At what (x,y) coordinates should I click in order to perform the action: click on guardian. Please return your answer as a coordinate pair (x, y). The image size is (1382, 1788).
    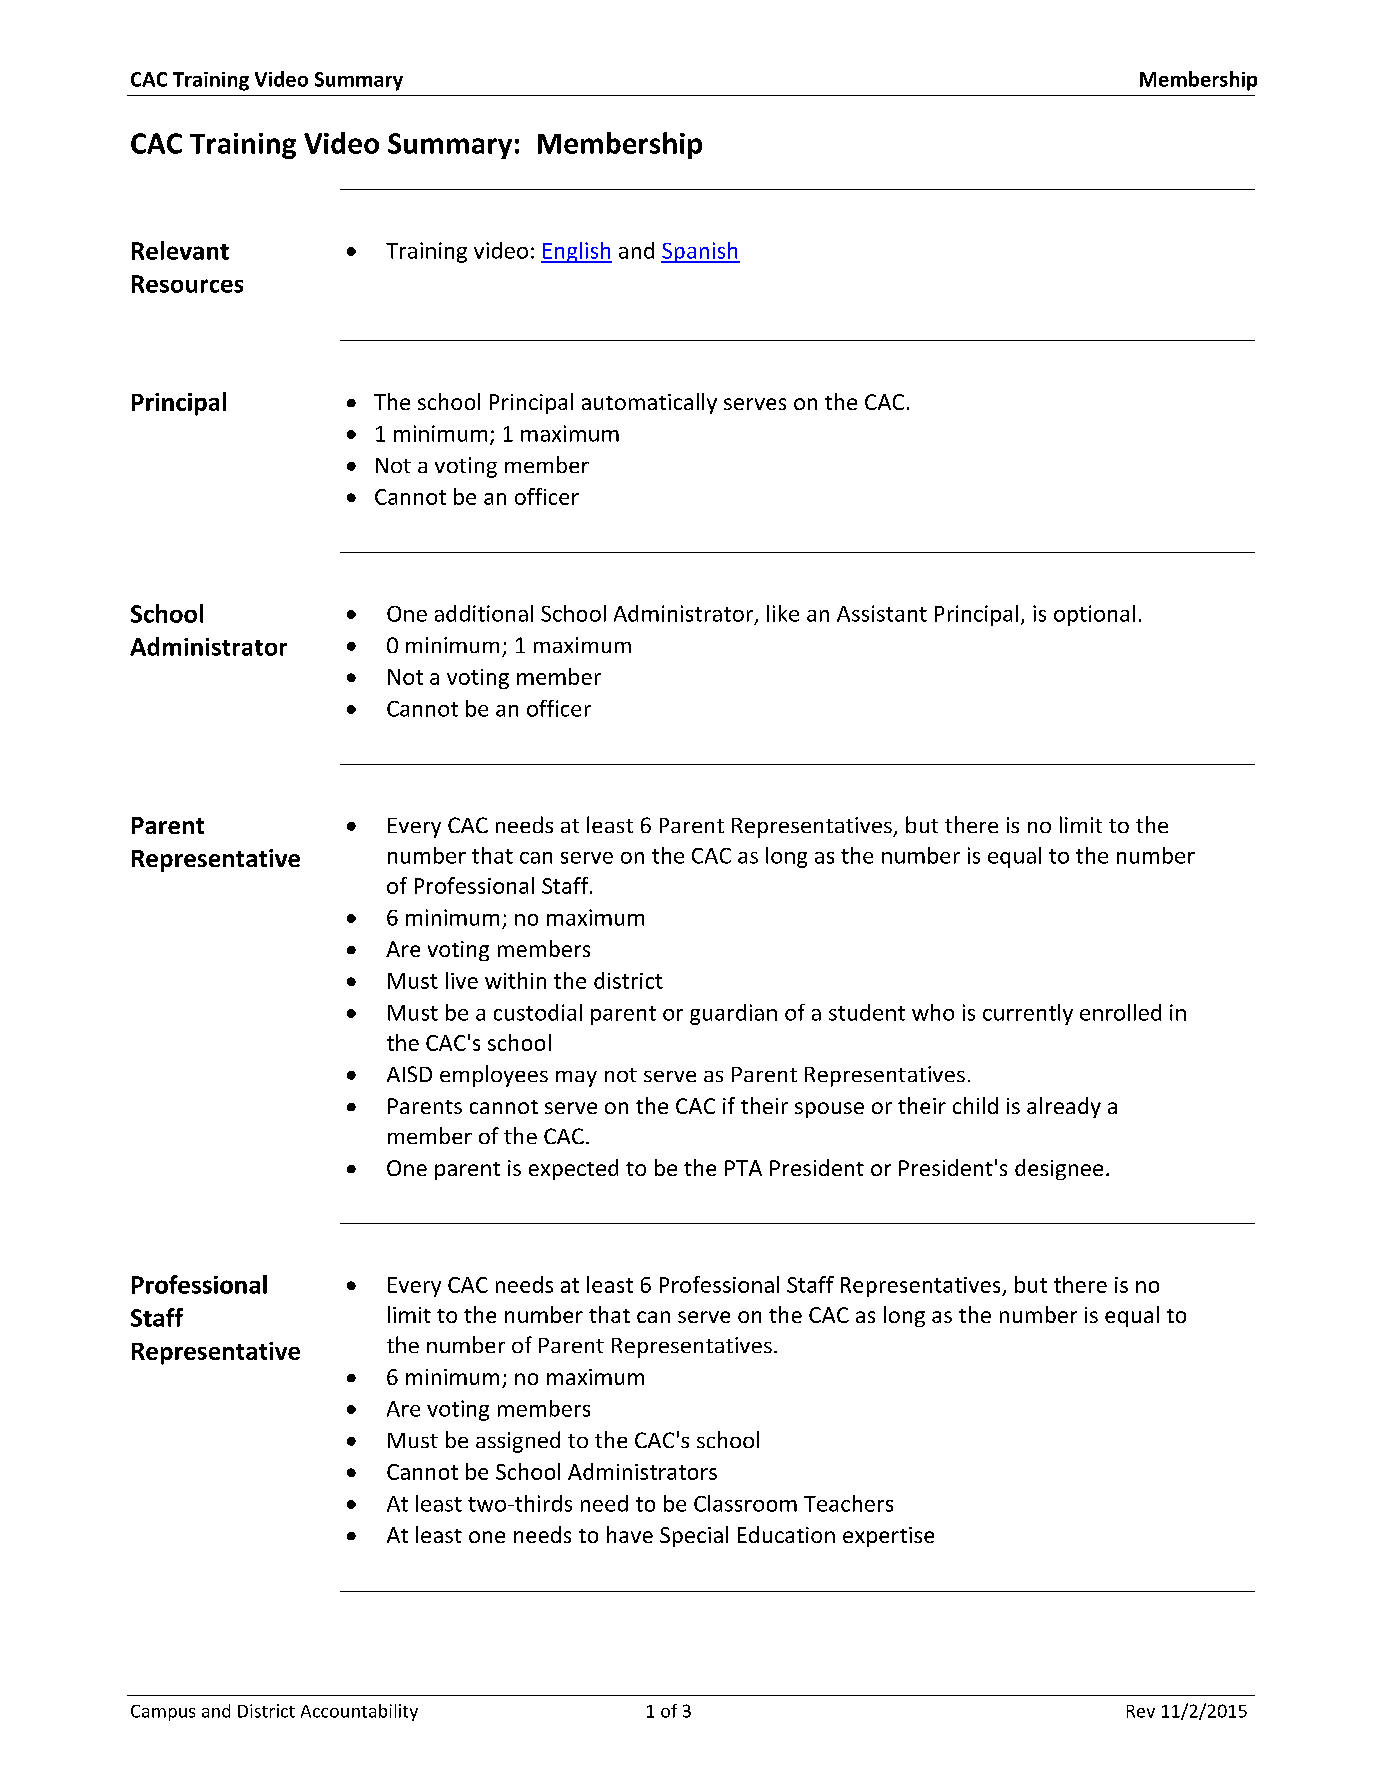
    Looking at the image, I should click on (733, 1014).
